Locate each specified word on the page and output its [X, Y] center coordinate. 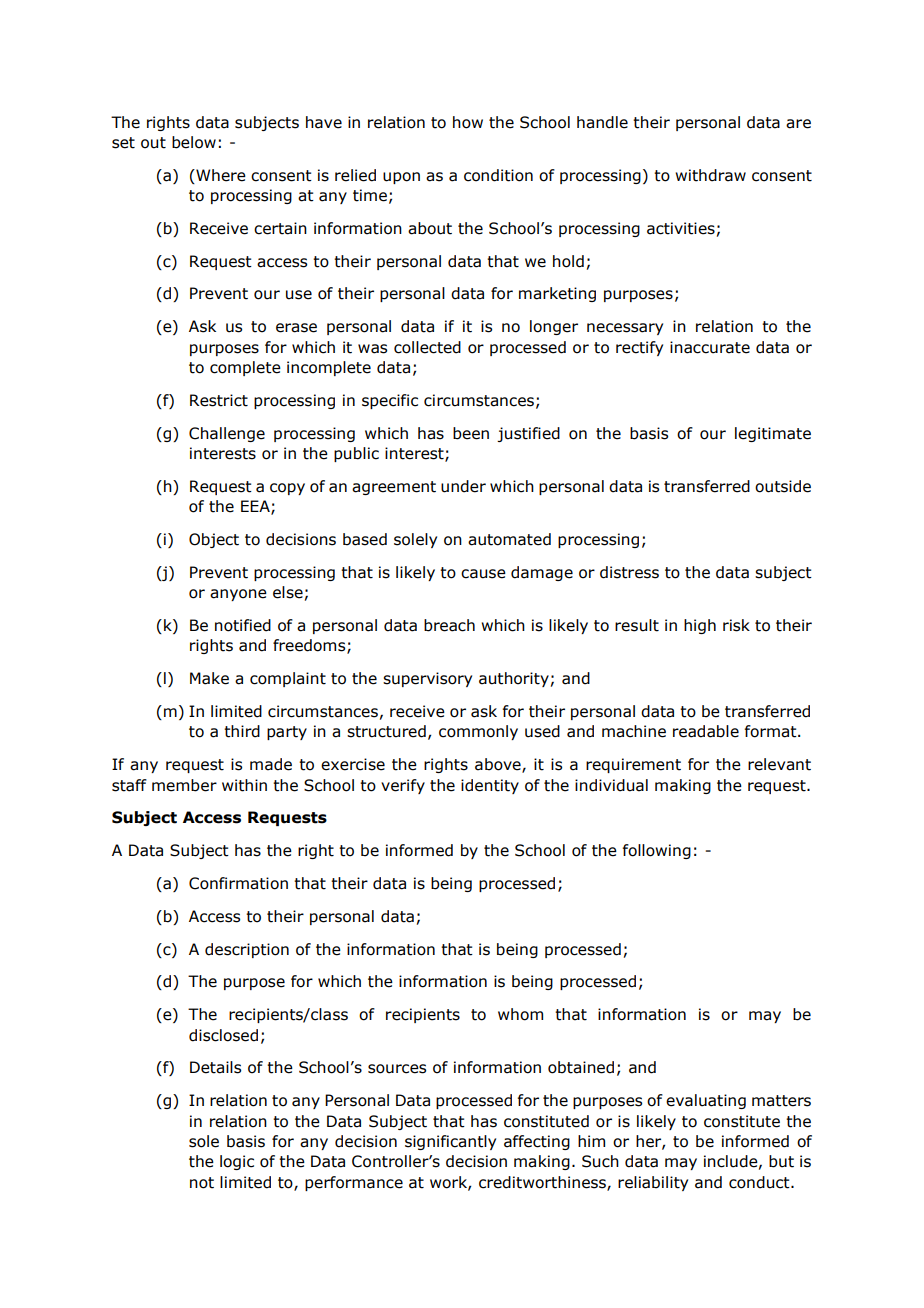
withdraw [710, 175]
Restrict [219, 400]
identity [490, 786]
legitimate [773, 434]
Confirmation [238, 883]
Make [209, 678]
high [700, 626]
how [468, 122]
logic [237, 1162]
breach [449, 625]
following [657, 851]
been [471, 433]
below [194, 142]
